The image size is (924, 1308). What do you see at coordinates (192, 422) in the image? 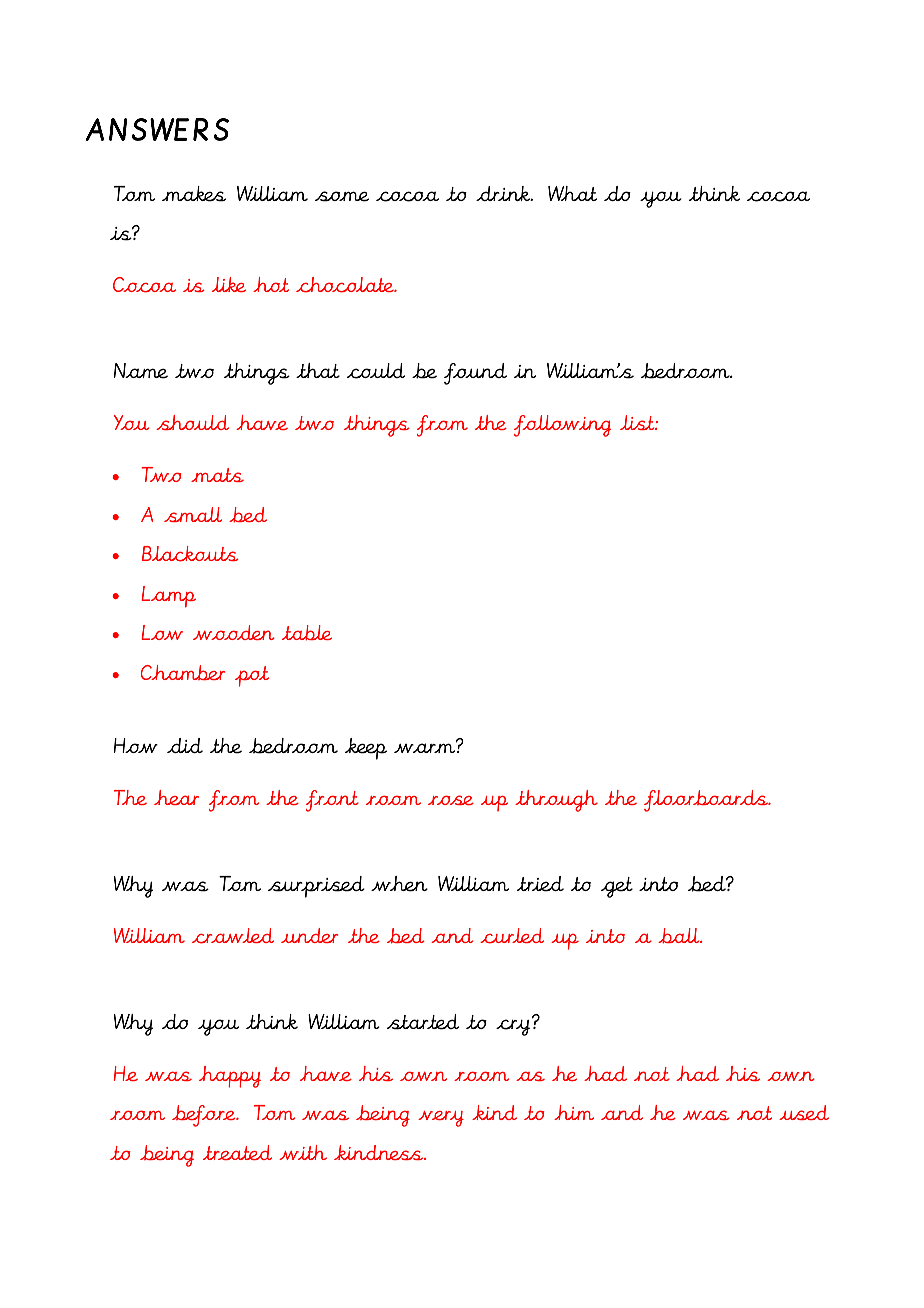
I see `should` at bounding box center [192, 422].
